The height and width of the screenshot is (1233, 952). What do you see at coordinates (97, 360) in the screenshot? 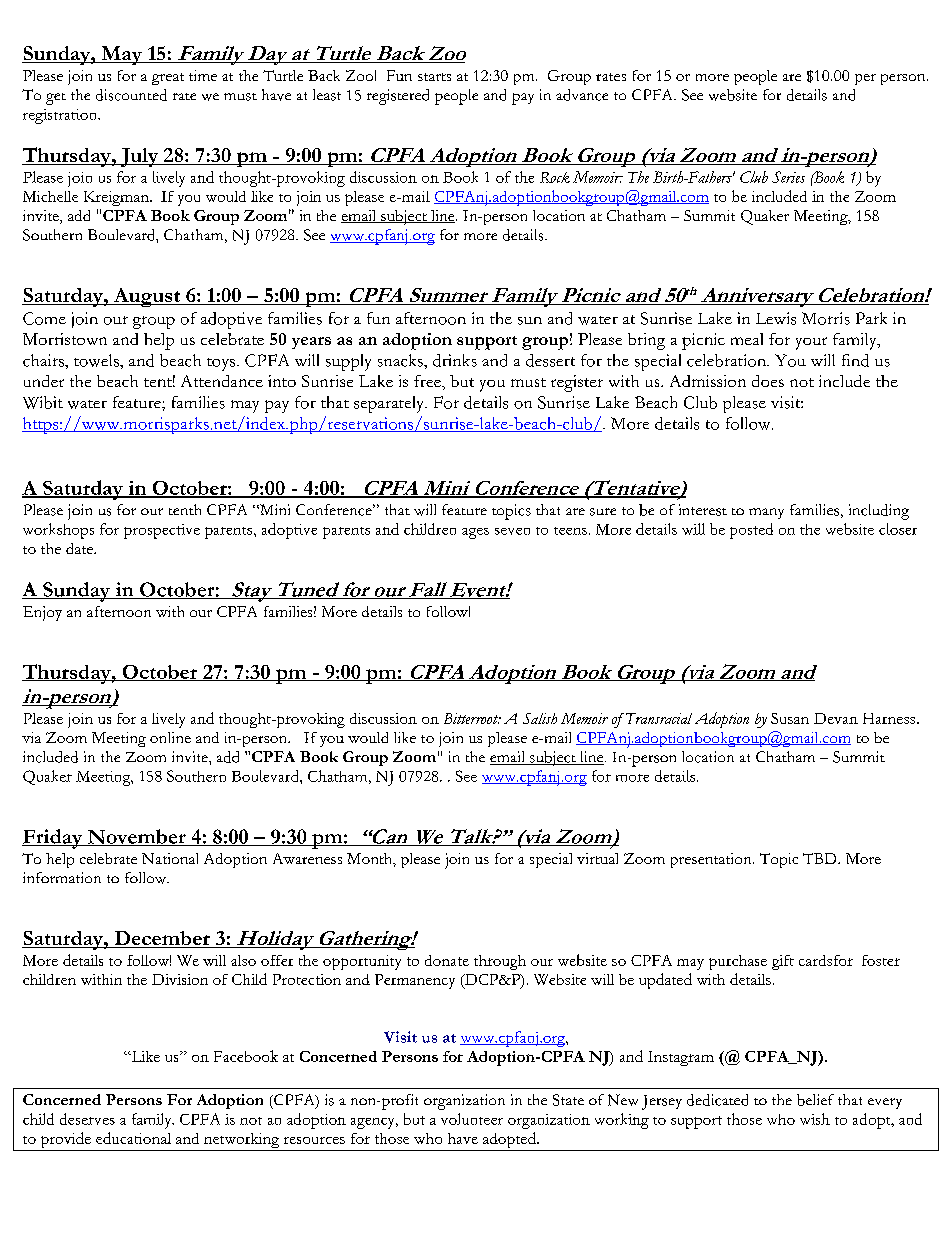
I see `towels` at bounding box center [97, 360].
